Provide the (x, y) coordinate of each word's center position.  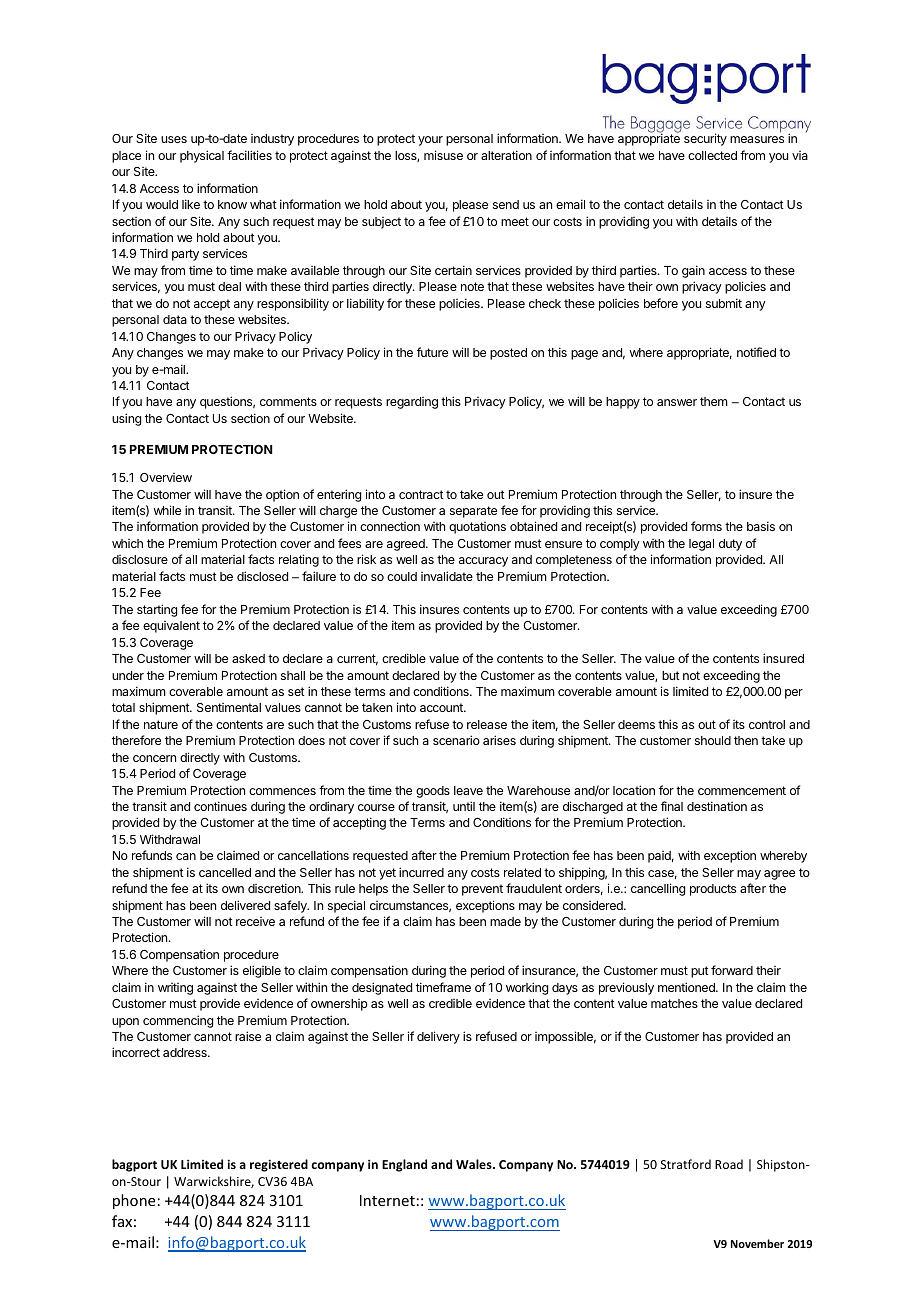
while (167, 510)
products (713, 890)
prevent (482, 890)
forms (706, 526)
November (757, 1243)
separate (473, 512)
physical (202, 156)
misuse (443, 155)
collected (712, 155)
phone (134, 1201)
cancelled (225, 872)
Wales (475, 1164)
